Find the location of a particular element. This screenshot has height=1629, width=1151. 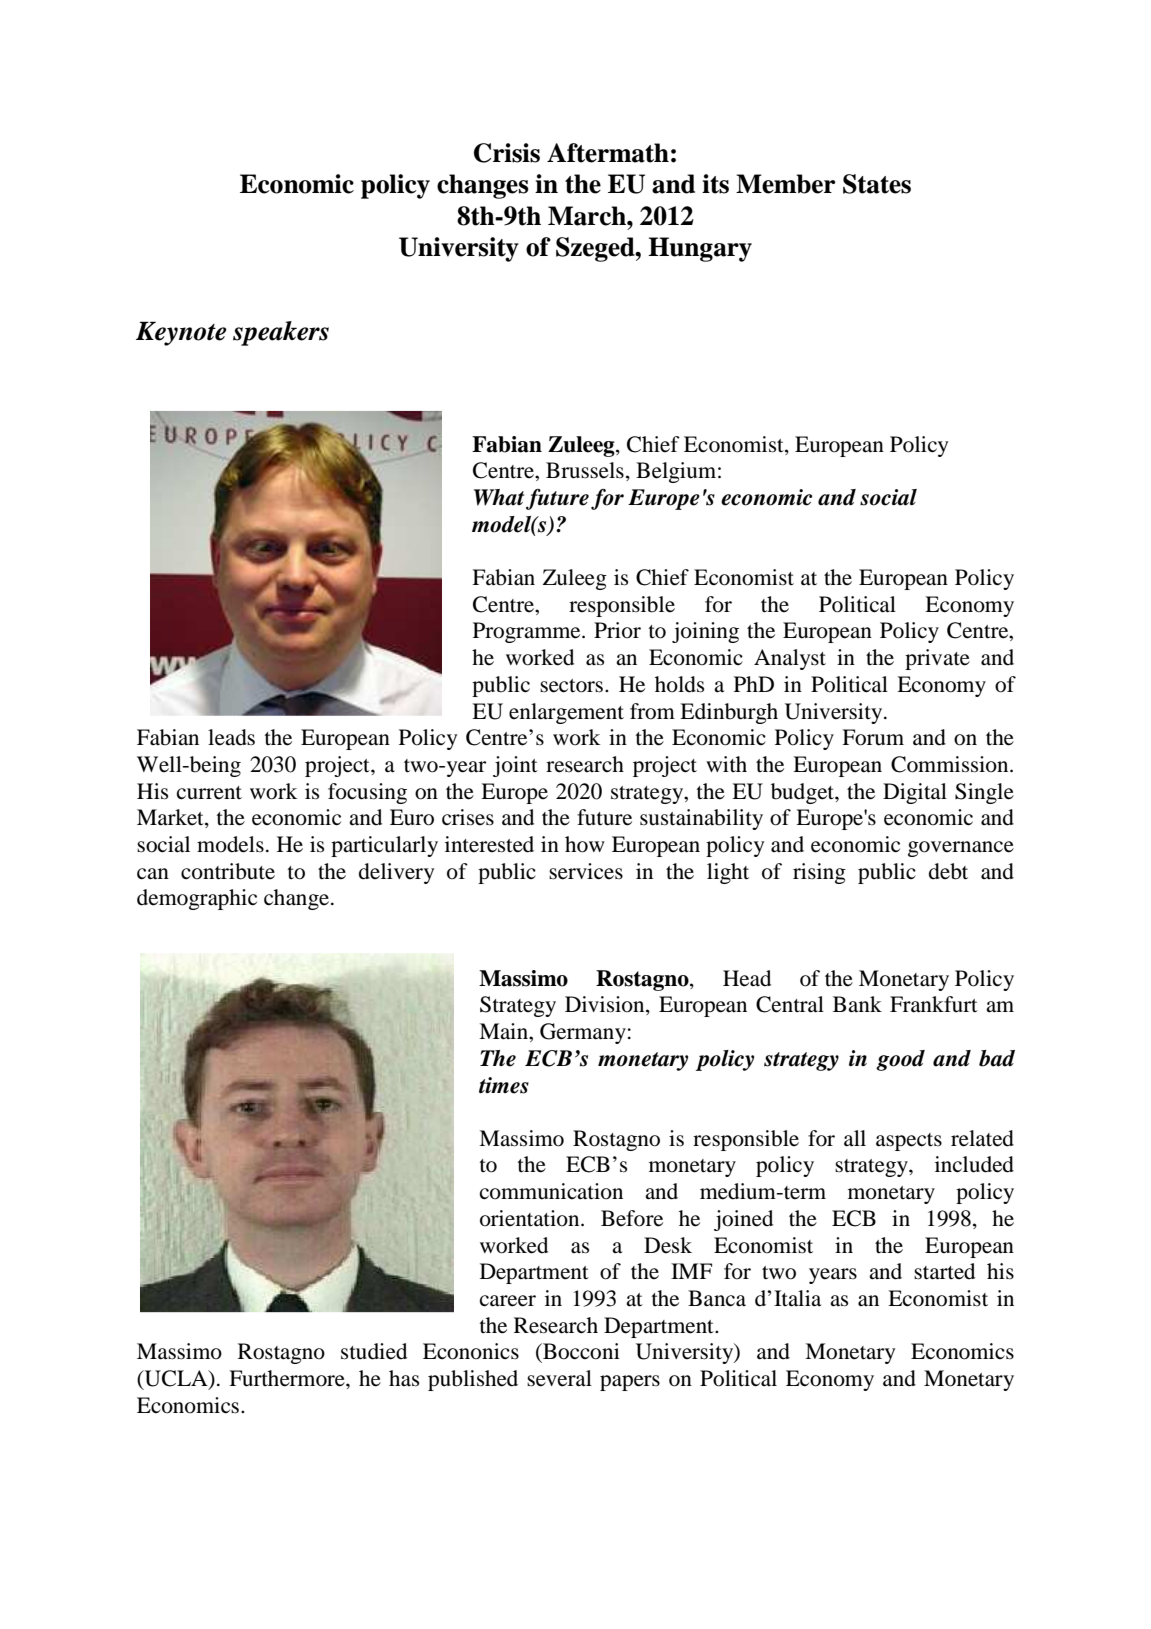

Bank is located at coordinates (857, 1004).
